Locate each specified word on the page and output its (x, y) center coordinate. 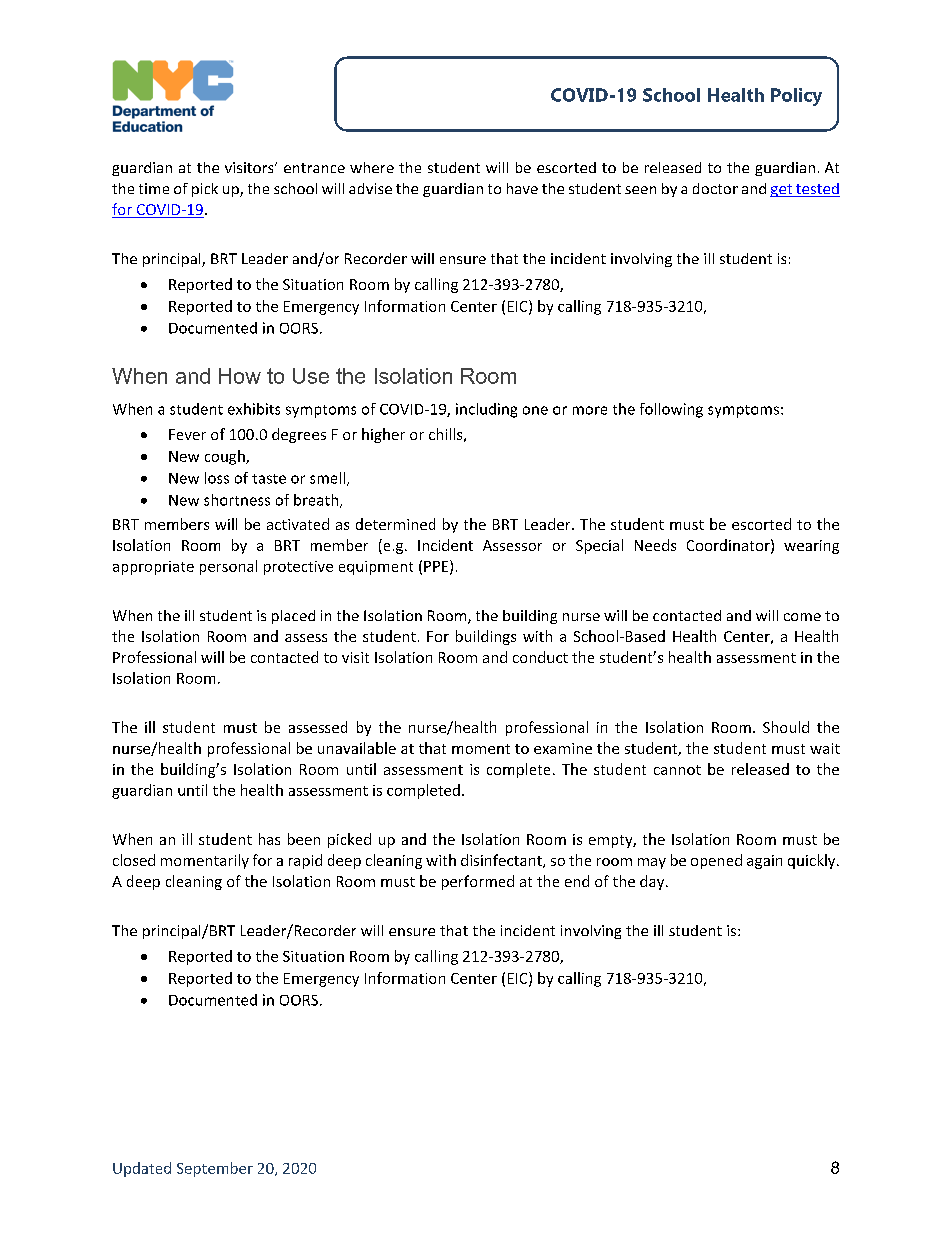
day (653, 882)
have (522, 188)
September (215, 1169)
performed (478, 882)
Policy (796, 97)
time (154, 188)
